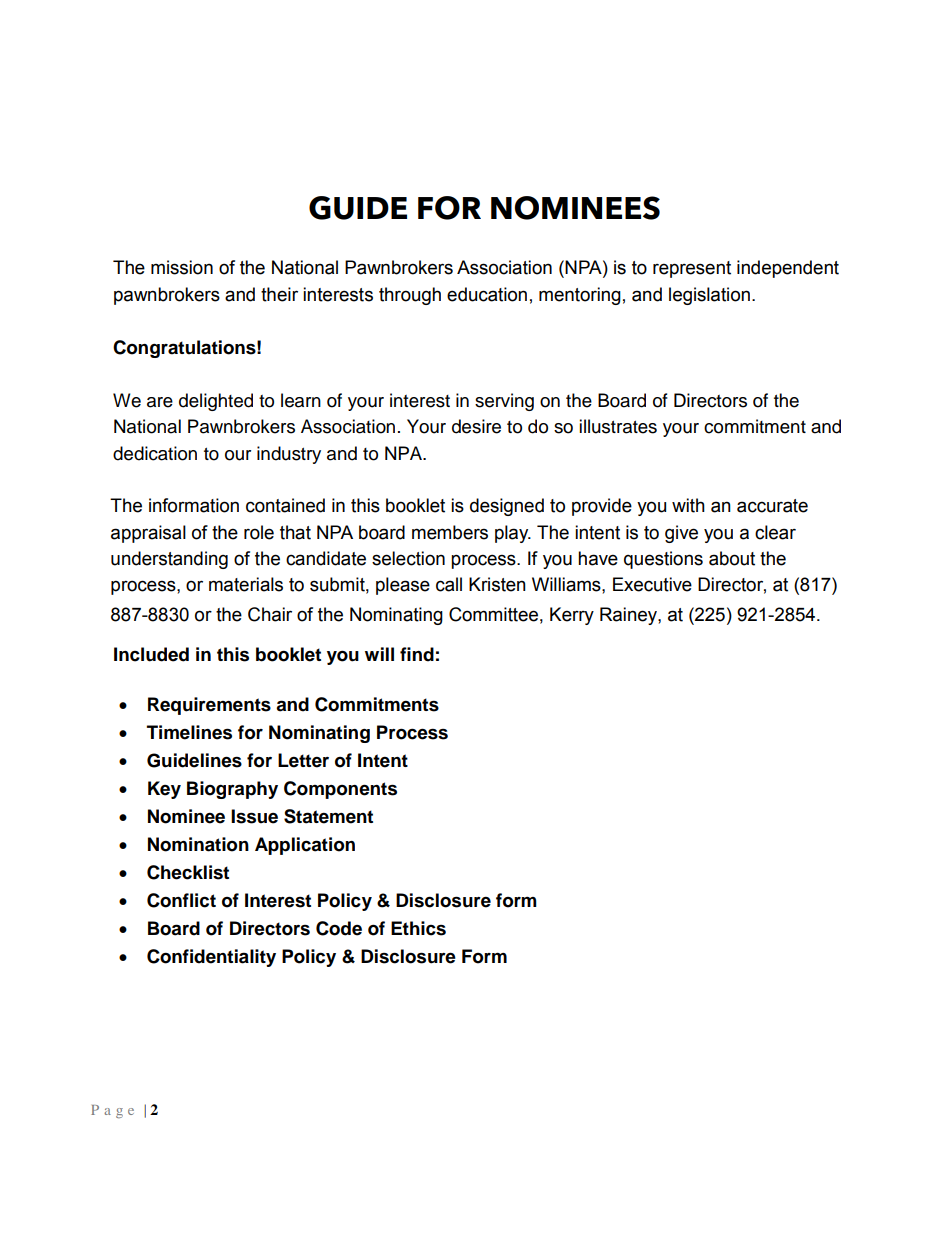 This screenshot has height=1233, width=952. What do you see at coordinates (289, 455) in the screenshot?
I see `industry` at bounding box center [289, 455].
